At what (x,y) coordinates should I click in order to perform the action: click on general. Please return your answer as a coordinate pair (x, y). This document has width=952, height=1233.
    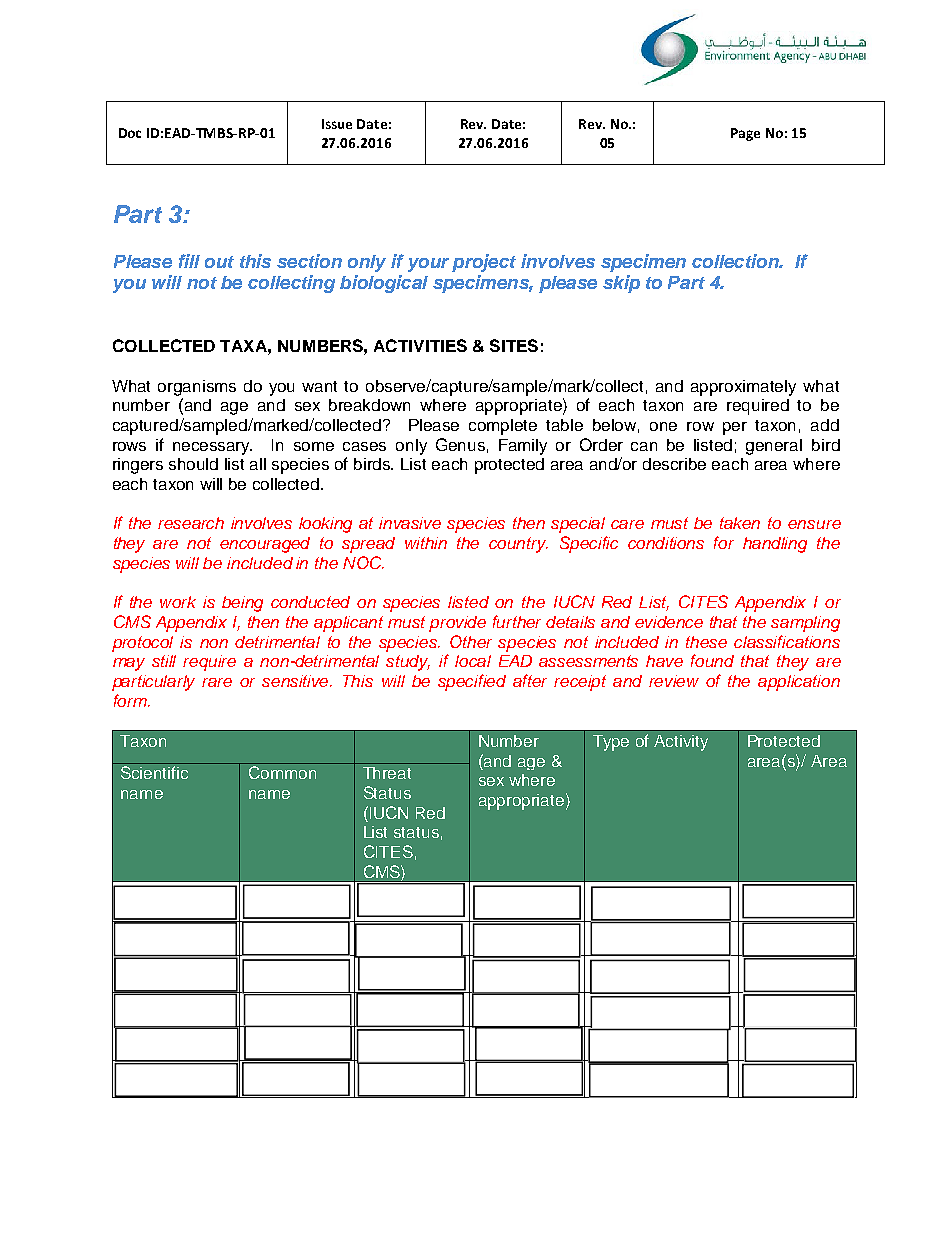
    Looking at the image, I should click on (774, 447).
